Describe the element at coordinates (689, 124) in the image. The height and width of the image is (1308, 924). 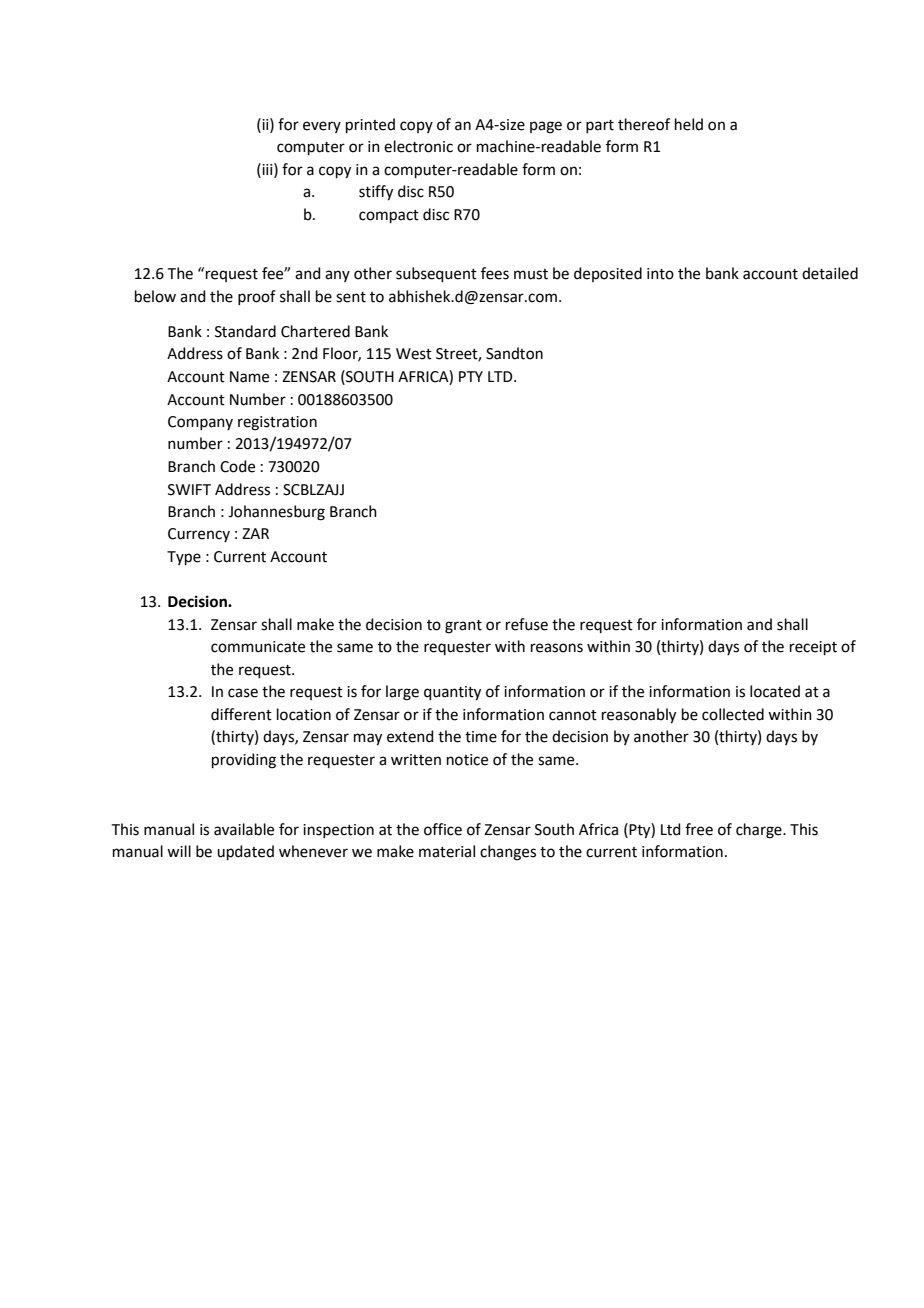
I see `held` at that location.
